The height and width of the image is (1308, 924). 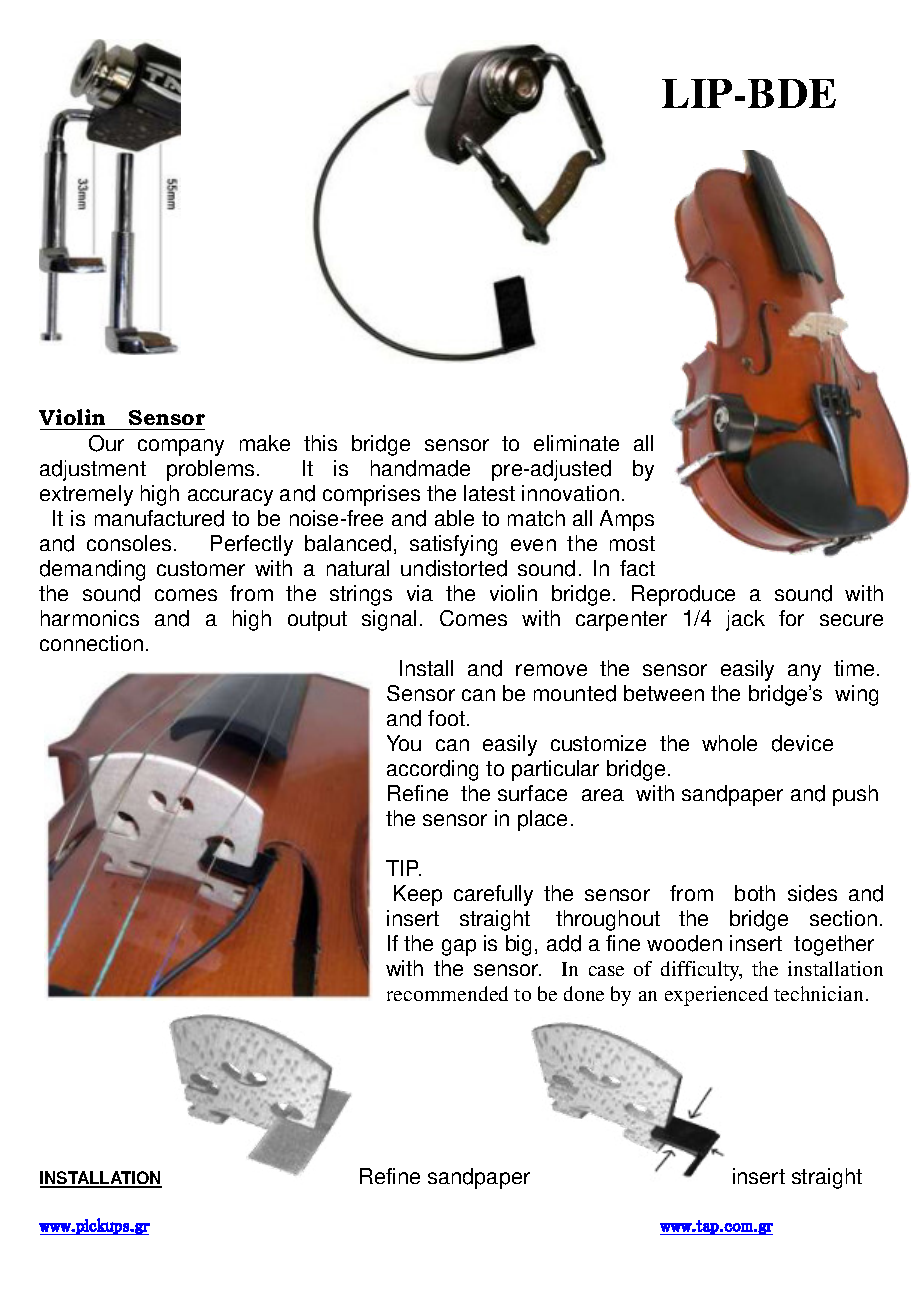 I want to click on gap, so click(x=459, y=947).
